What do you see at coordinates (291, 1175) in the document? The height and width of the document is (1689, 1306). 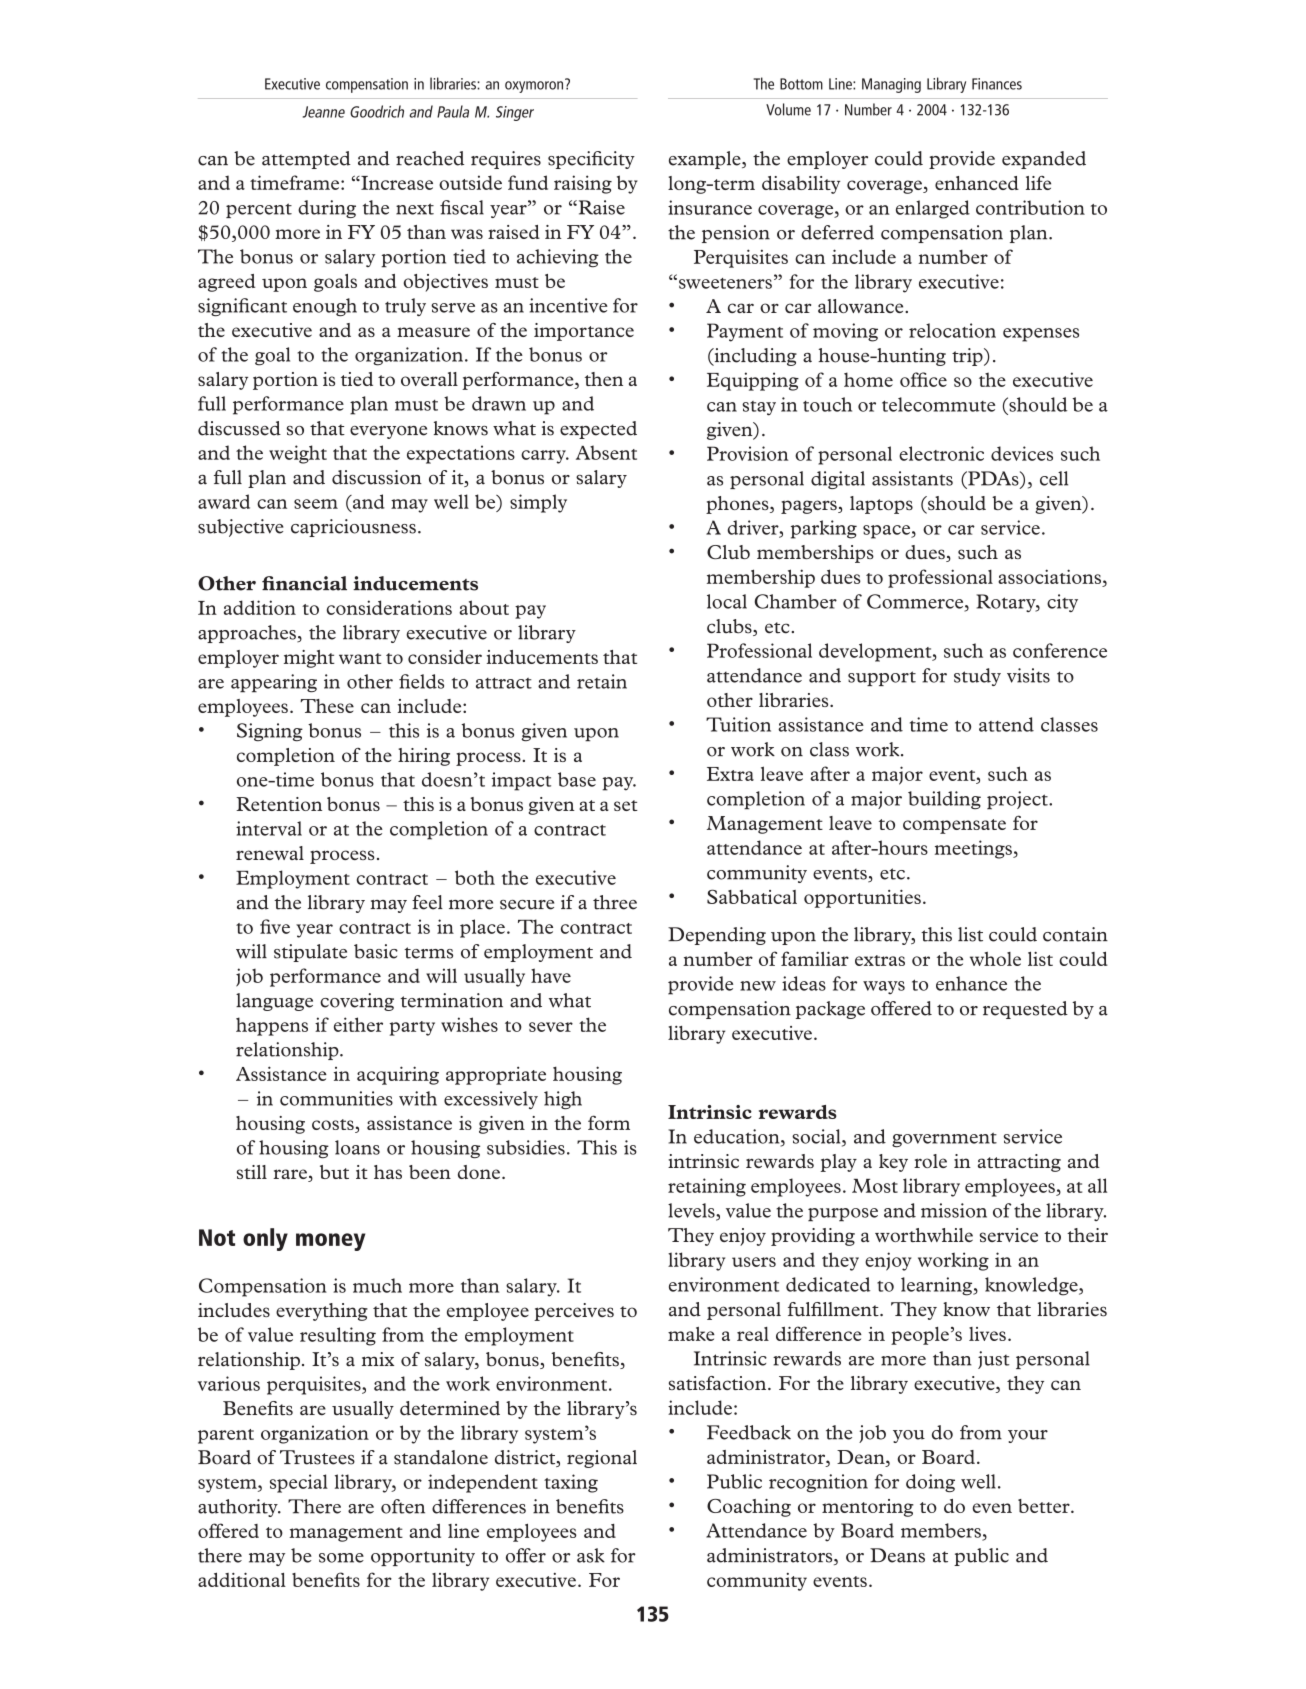 I see `rare` at bounding box center [291, 1175].
